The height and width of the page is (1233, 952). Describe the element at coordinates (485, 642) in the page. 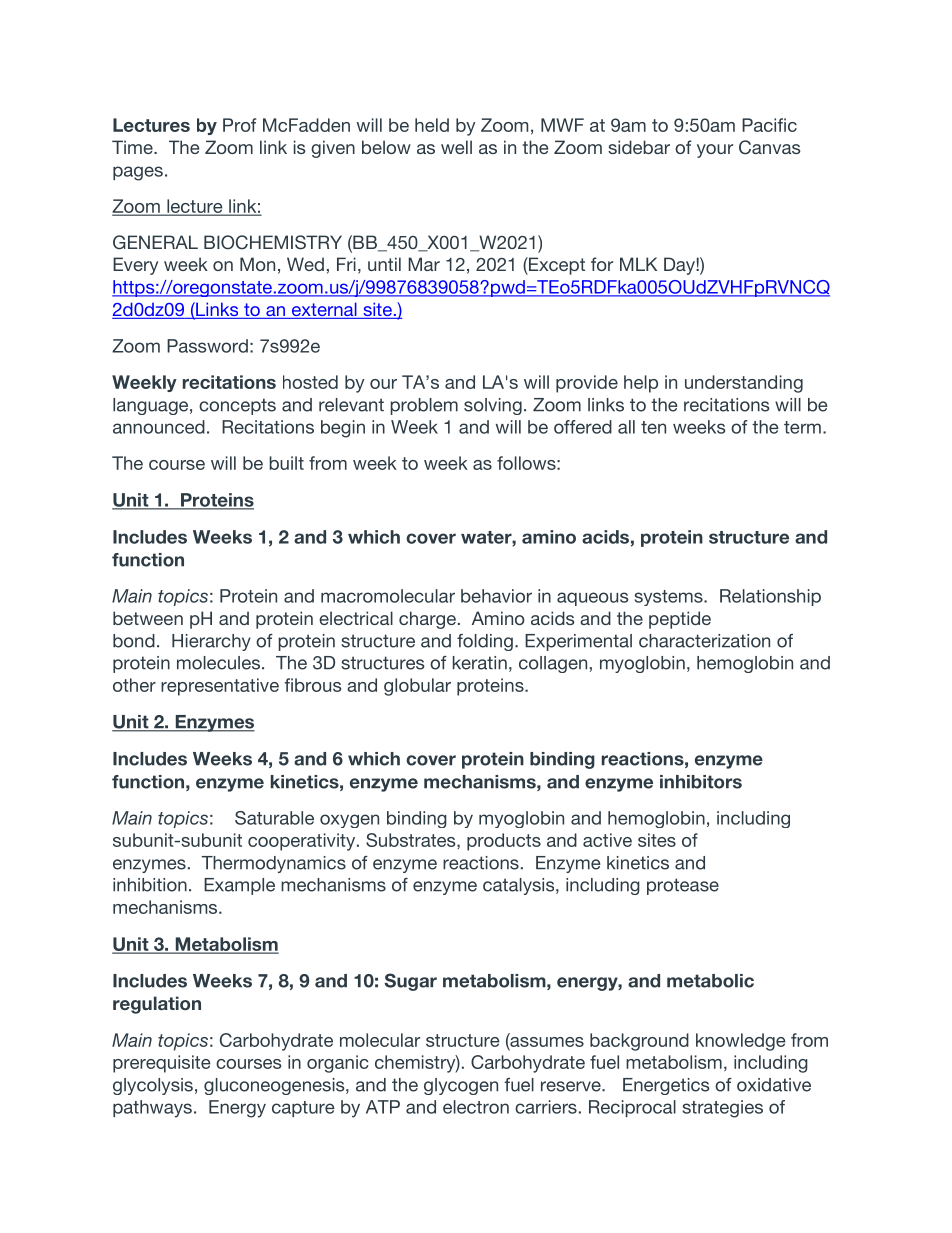

I see `folding` at that location.
